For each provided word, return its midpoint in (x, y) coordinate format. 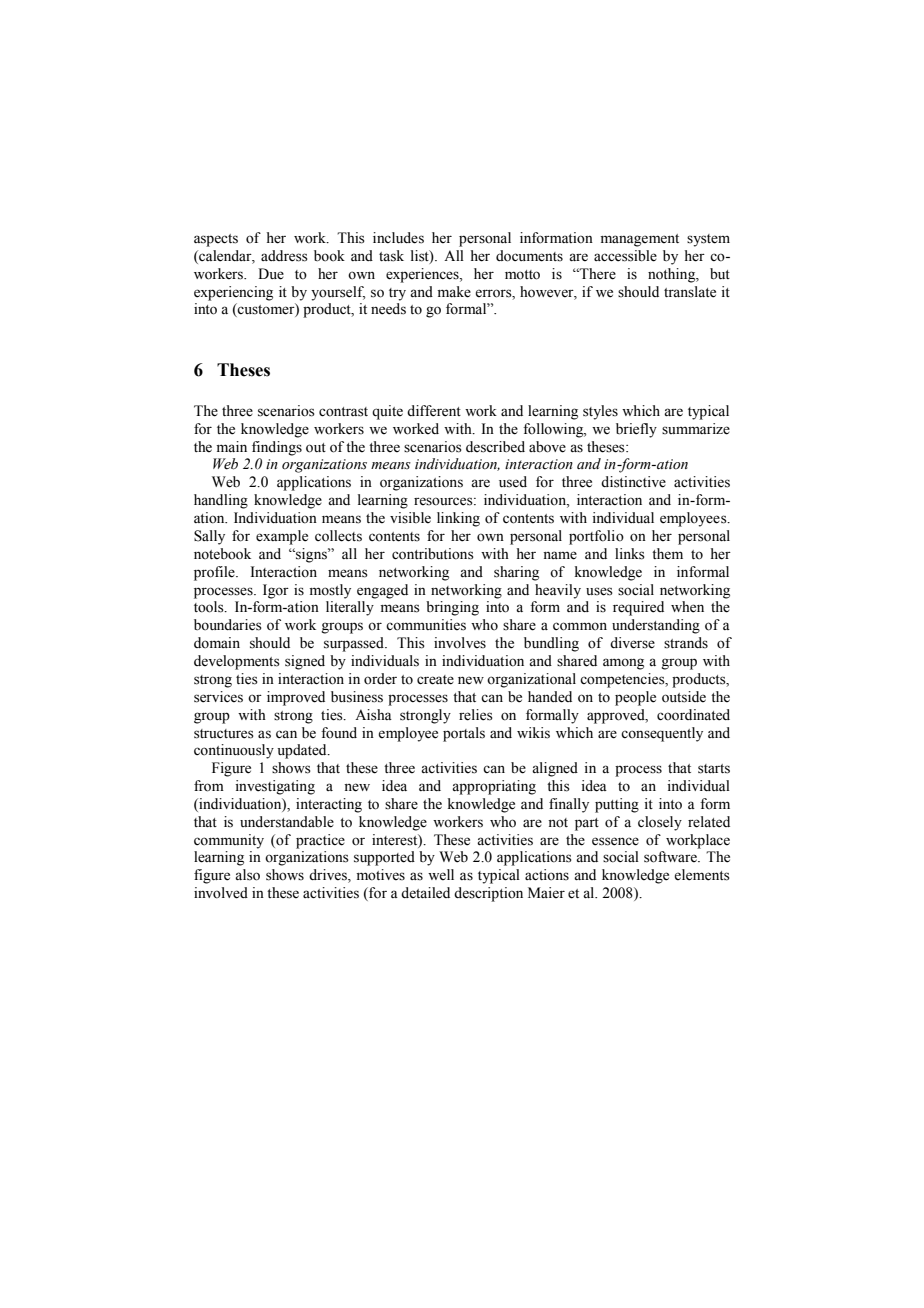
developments (237, 662)
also (247, 875)
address (284, 256)
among (623, 664)
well (441, 875)
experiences (423, 275)
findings (277, 448)
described (495, 447)
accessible (625, 256)
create (435, 680)
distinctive (633, 482)
